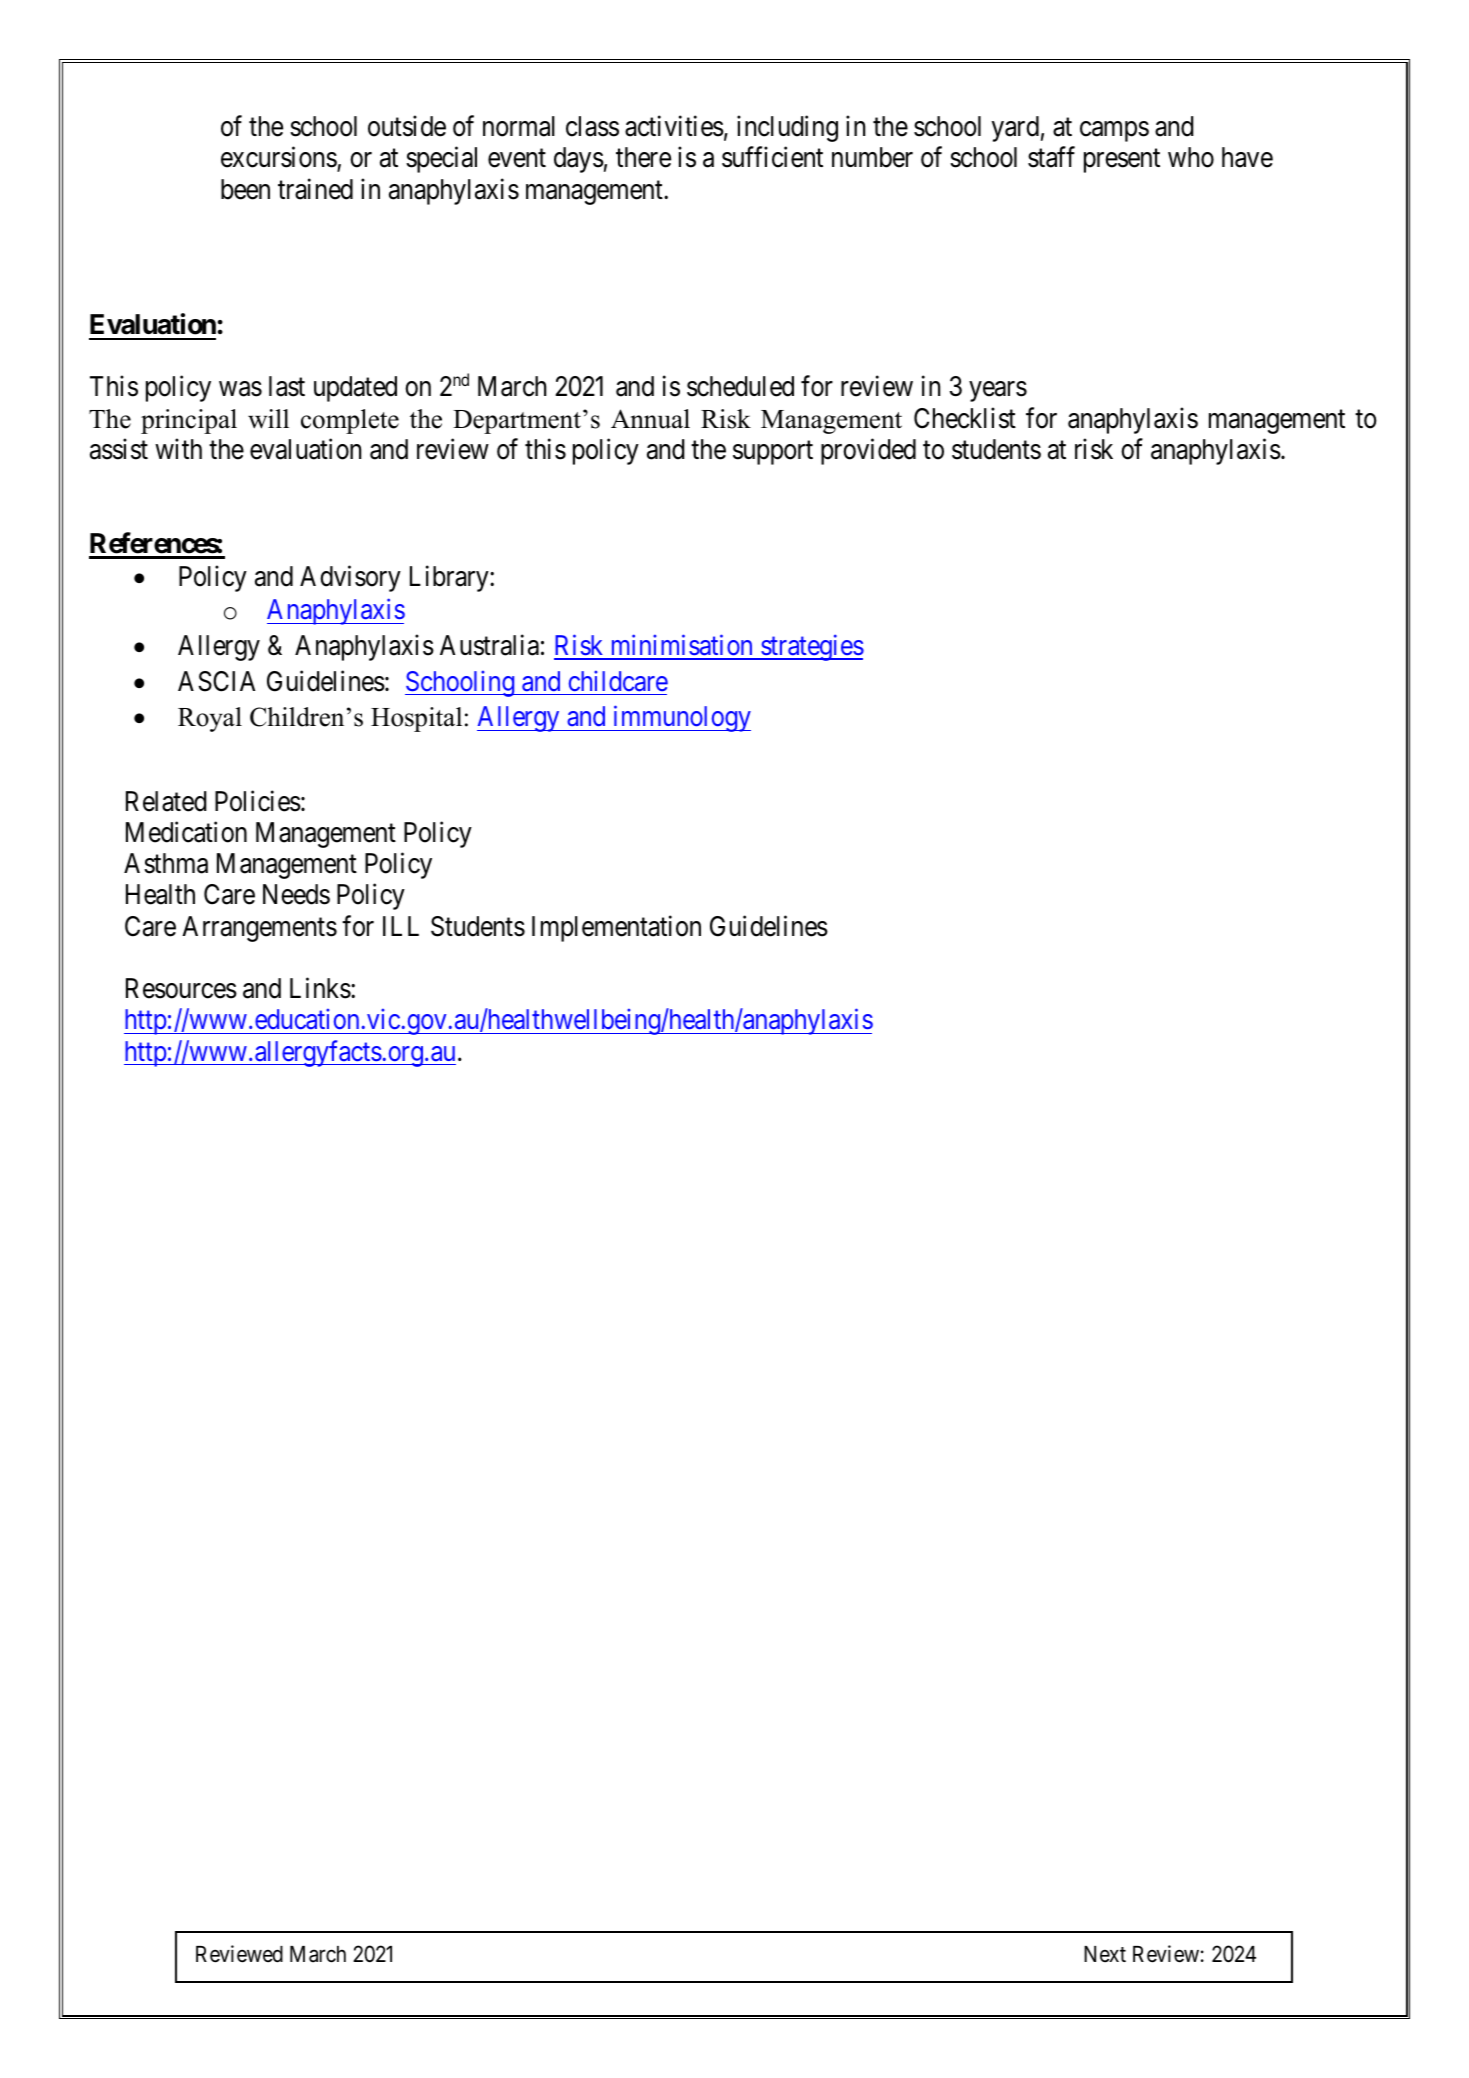 The height and width of the page is (2078, 1469). Describe the element at coordinates (616, 928) in the page. I see `Implementation` at that location.
